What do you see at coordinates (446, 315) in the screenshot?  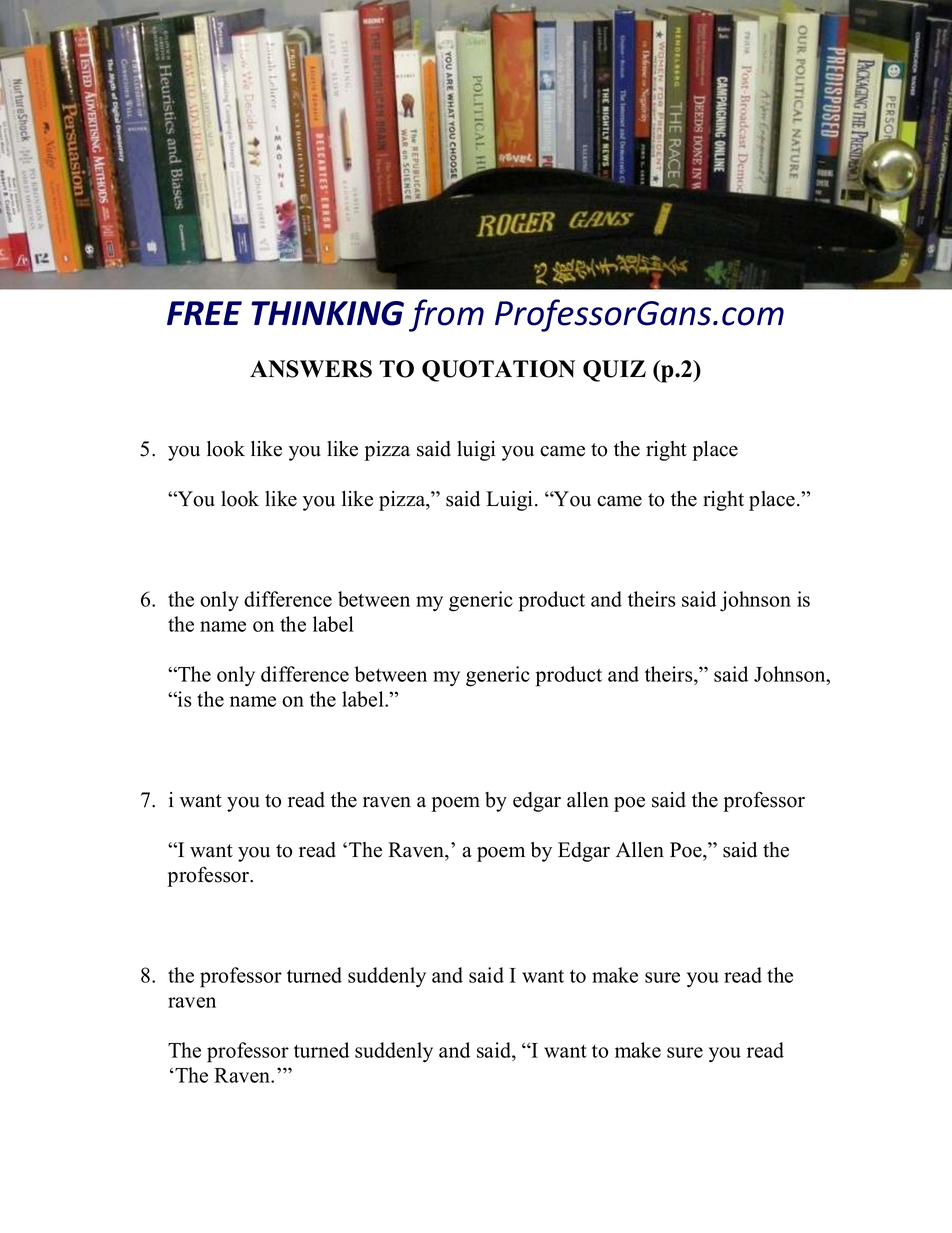 I see `from` at bounding box center [446, 315].
